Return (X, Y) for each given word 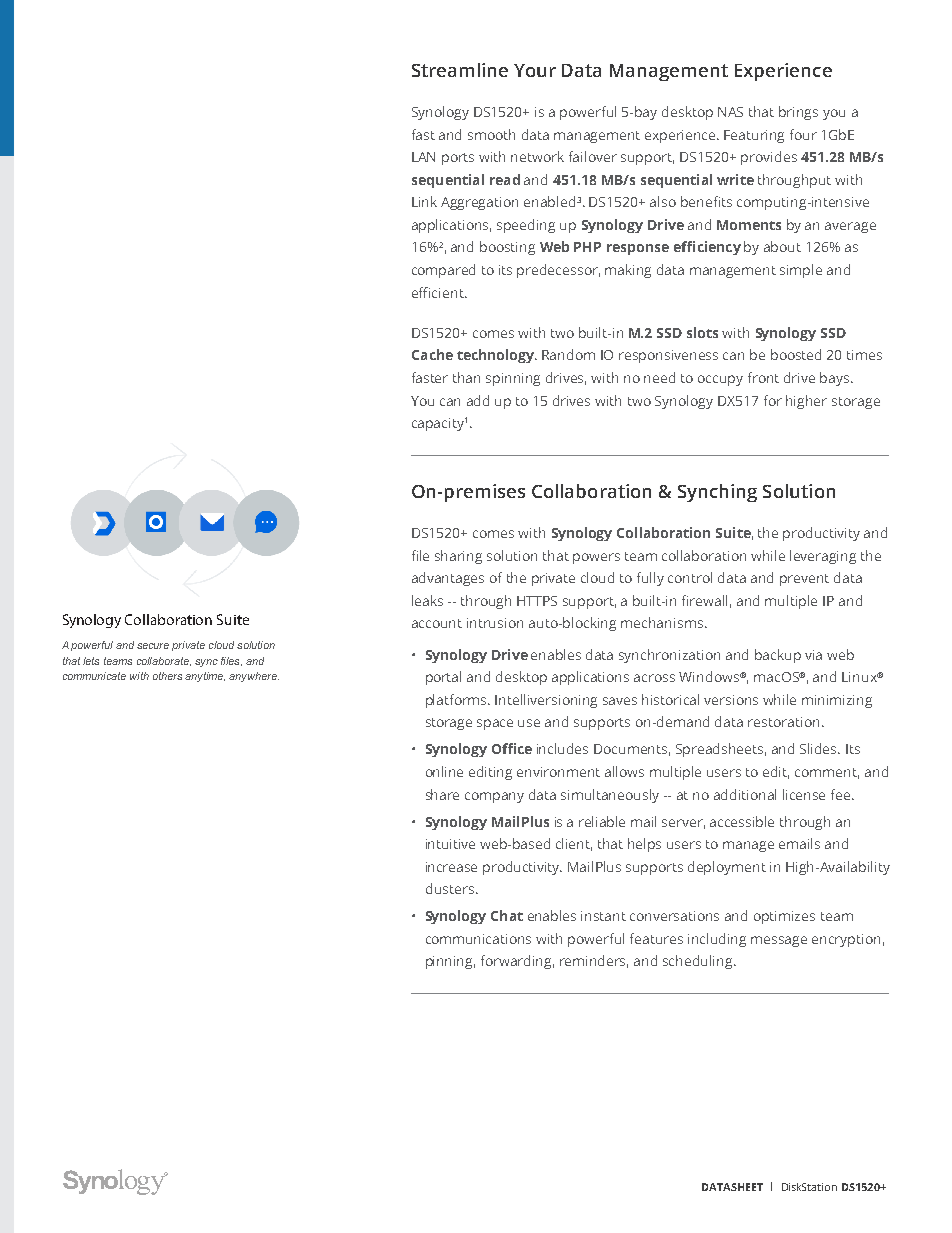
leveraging (823, 557)
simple (801, 271)
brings (798, 113)
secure (153, 646)
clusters (451, 888)
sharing (458, 557)
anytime (205, 677)
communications (478, 939)
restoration (783, 722)
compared (443, 271)
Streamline (460, 70)
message (779, 941)
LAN (423, 157)
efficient (439, 292)
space (495, 724)
